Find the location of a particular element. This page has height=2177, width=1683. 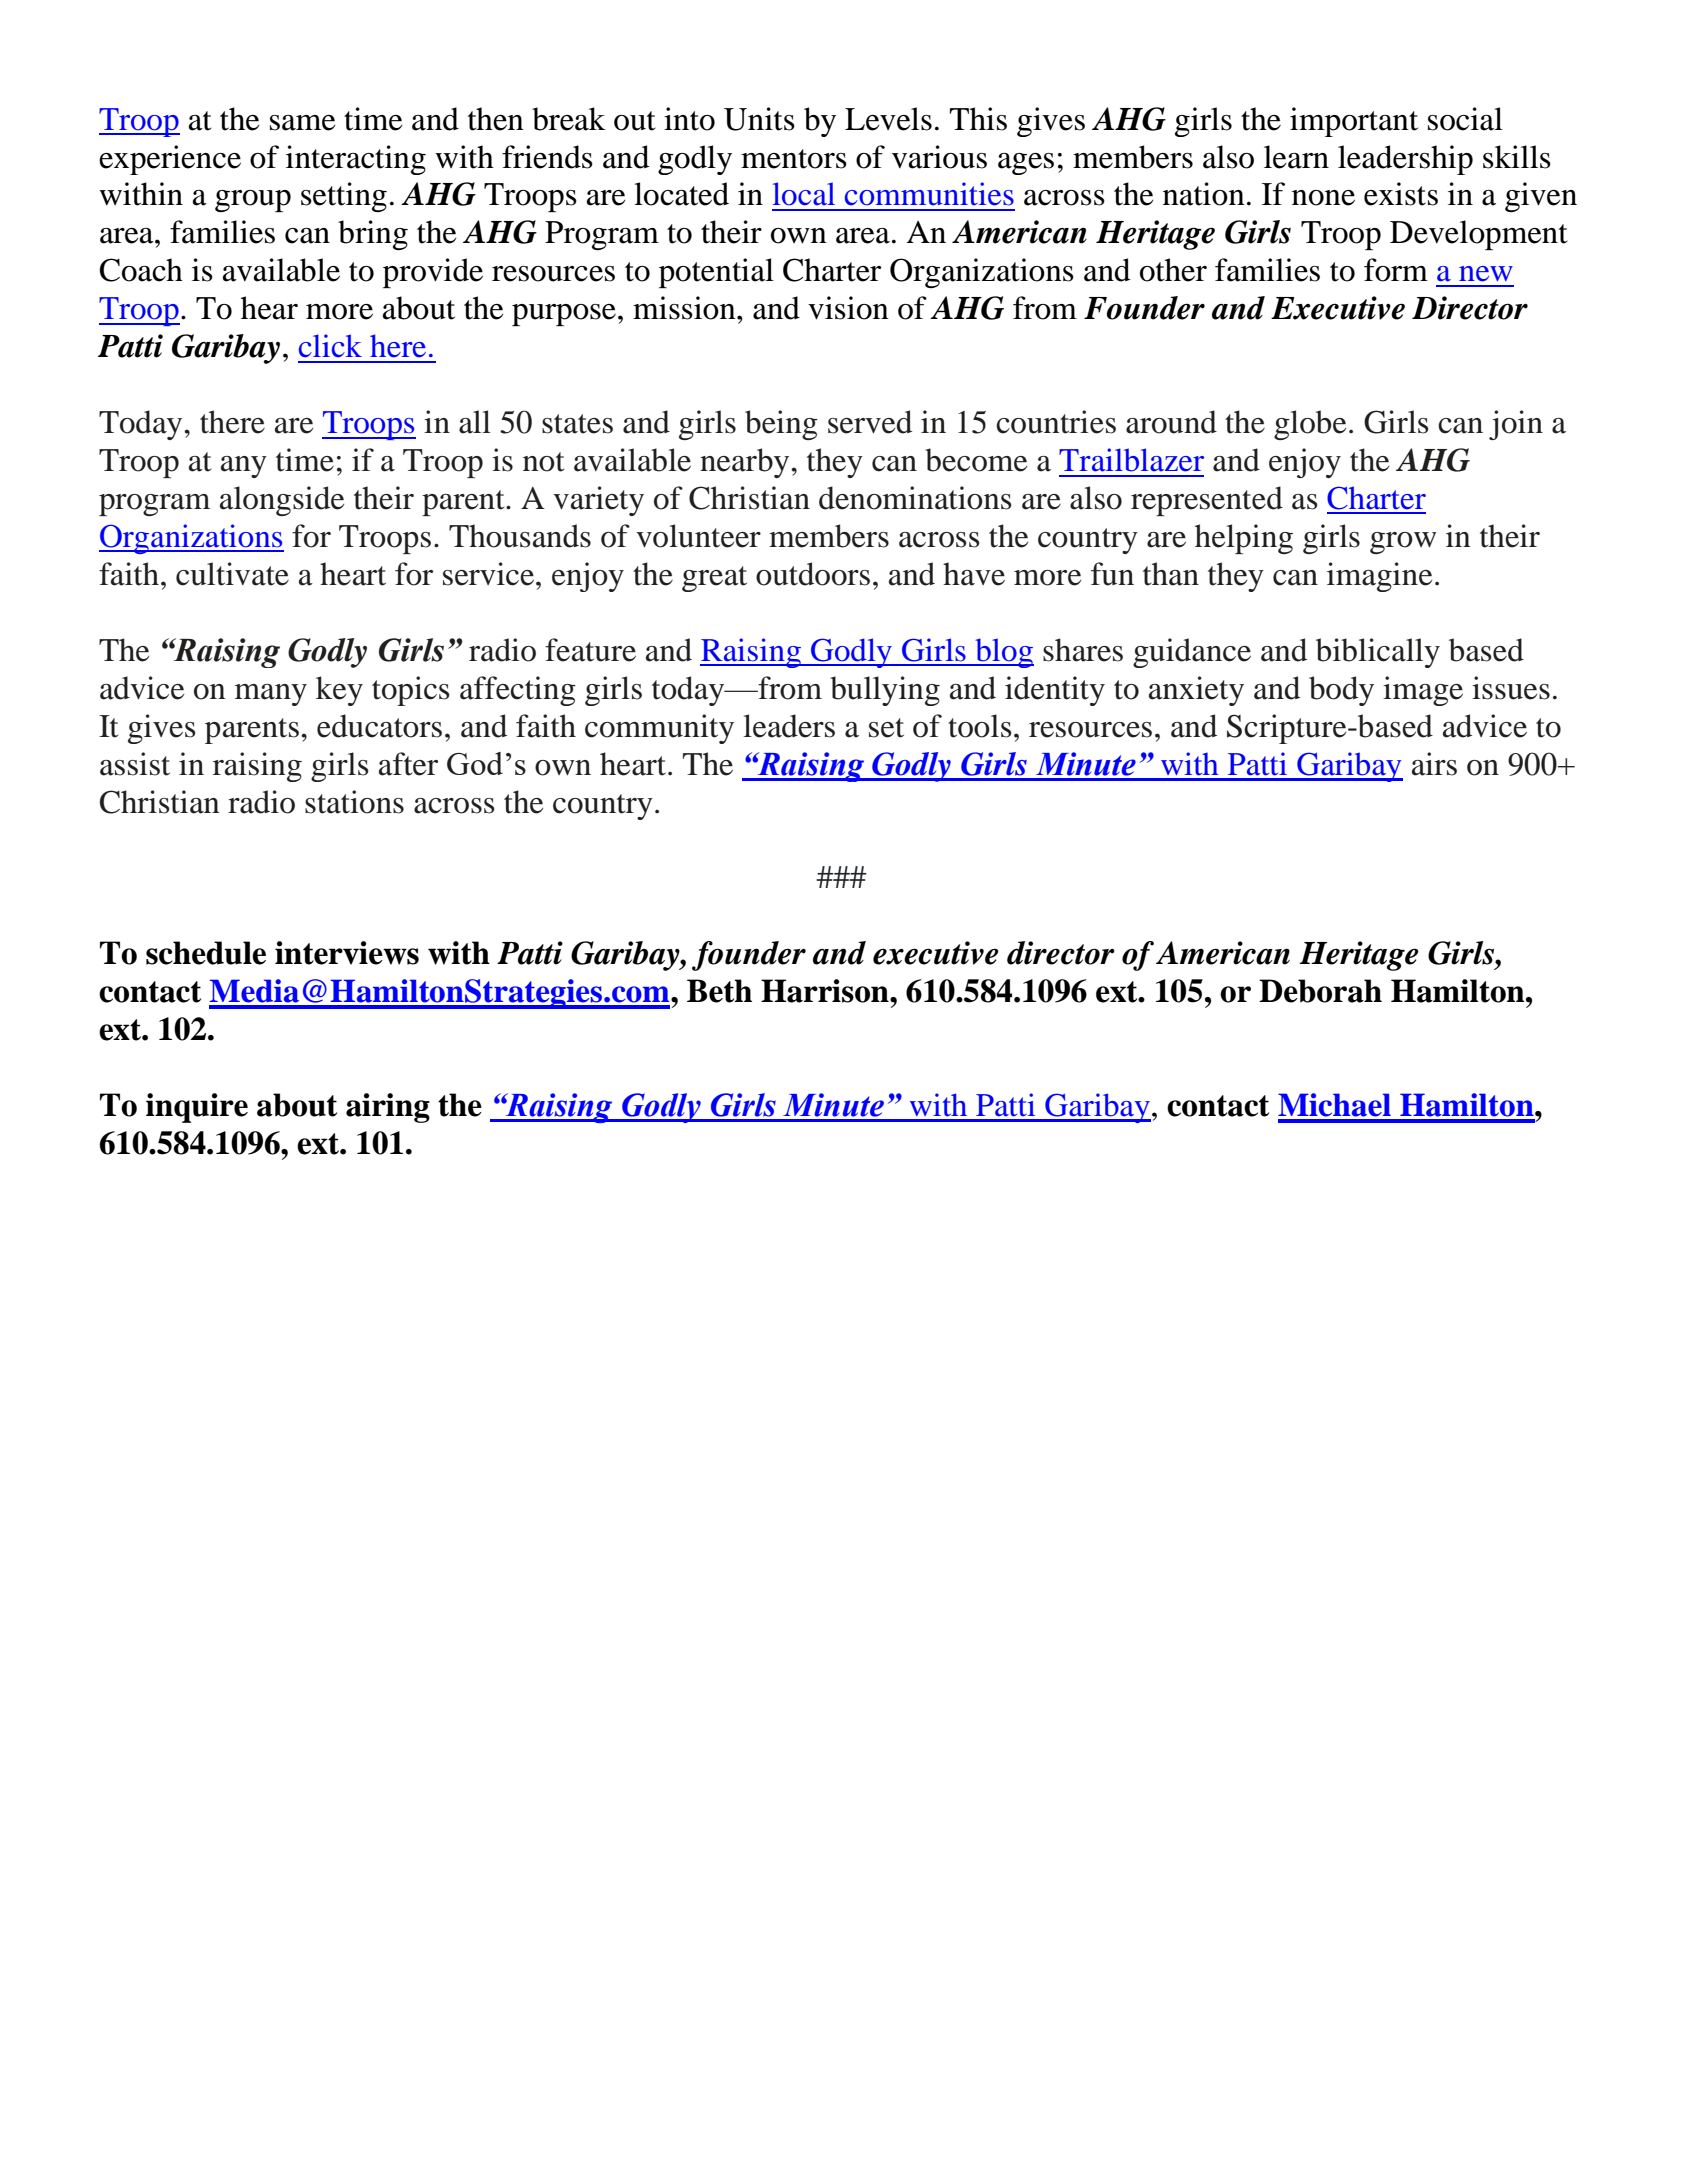

Harrison is located at coordinates (826, 991).
